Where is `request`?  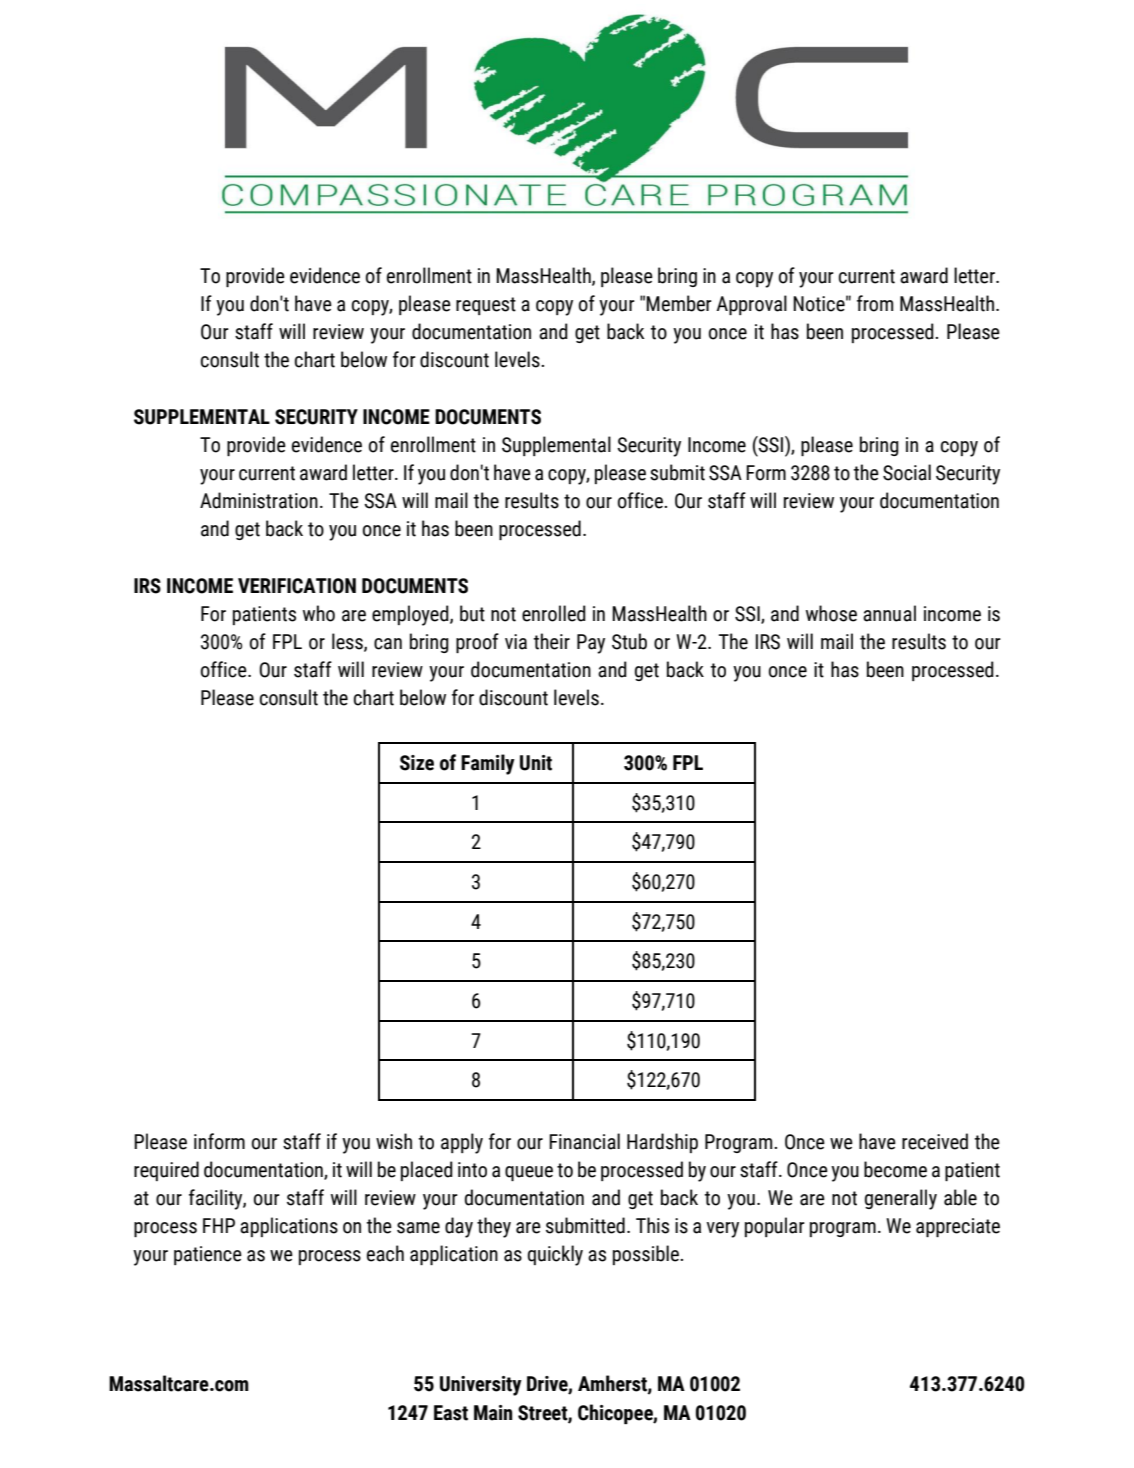
request is located at coordinates (486, 306).
